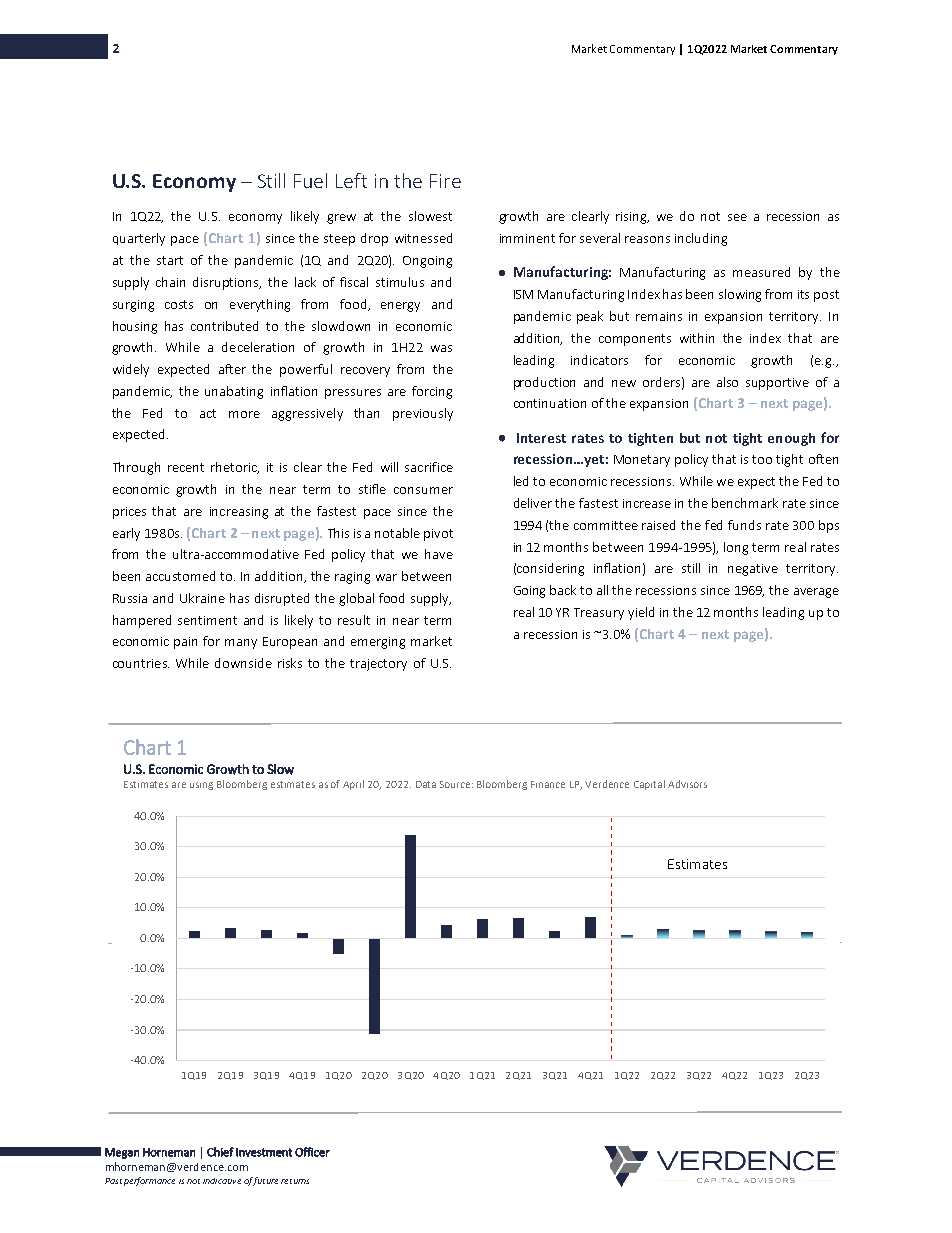 This screenshot has height=1233, width=952. I want to click on returns, so click(295, 1181).
